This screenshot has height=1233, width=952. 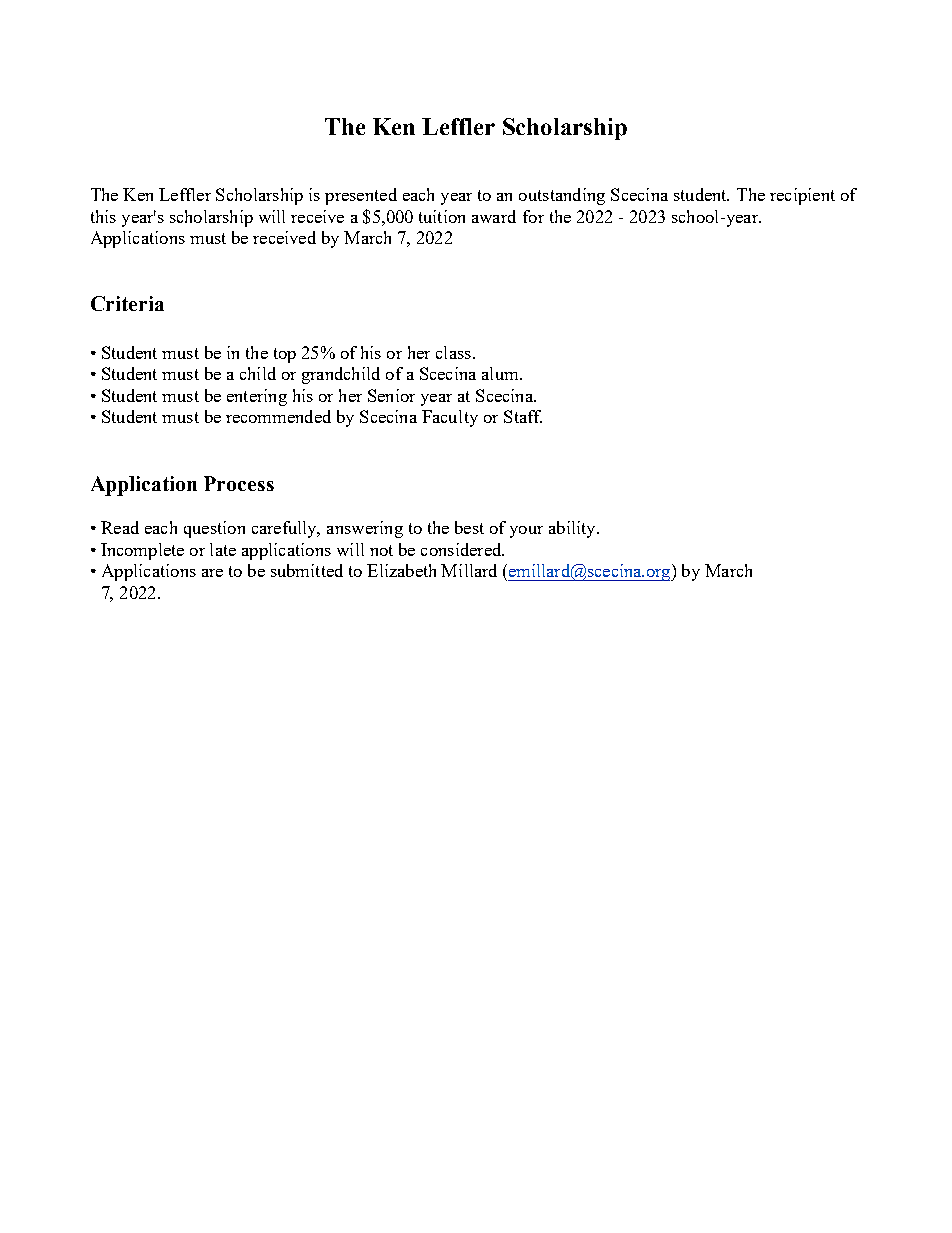 I want to click on class, so click(x=453, y=352).
